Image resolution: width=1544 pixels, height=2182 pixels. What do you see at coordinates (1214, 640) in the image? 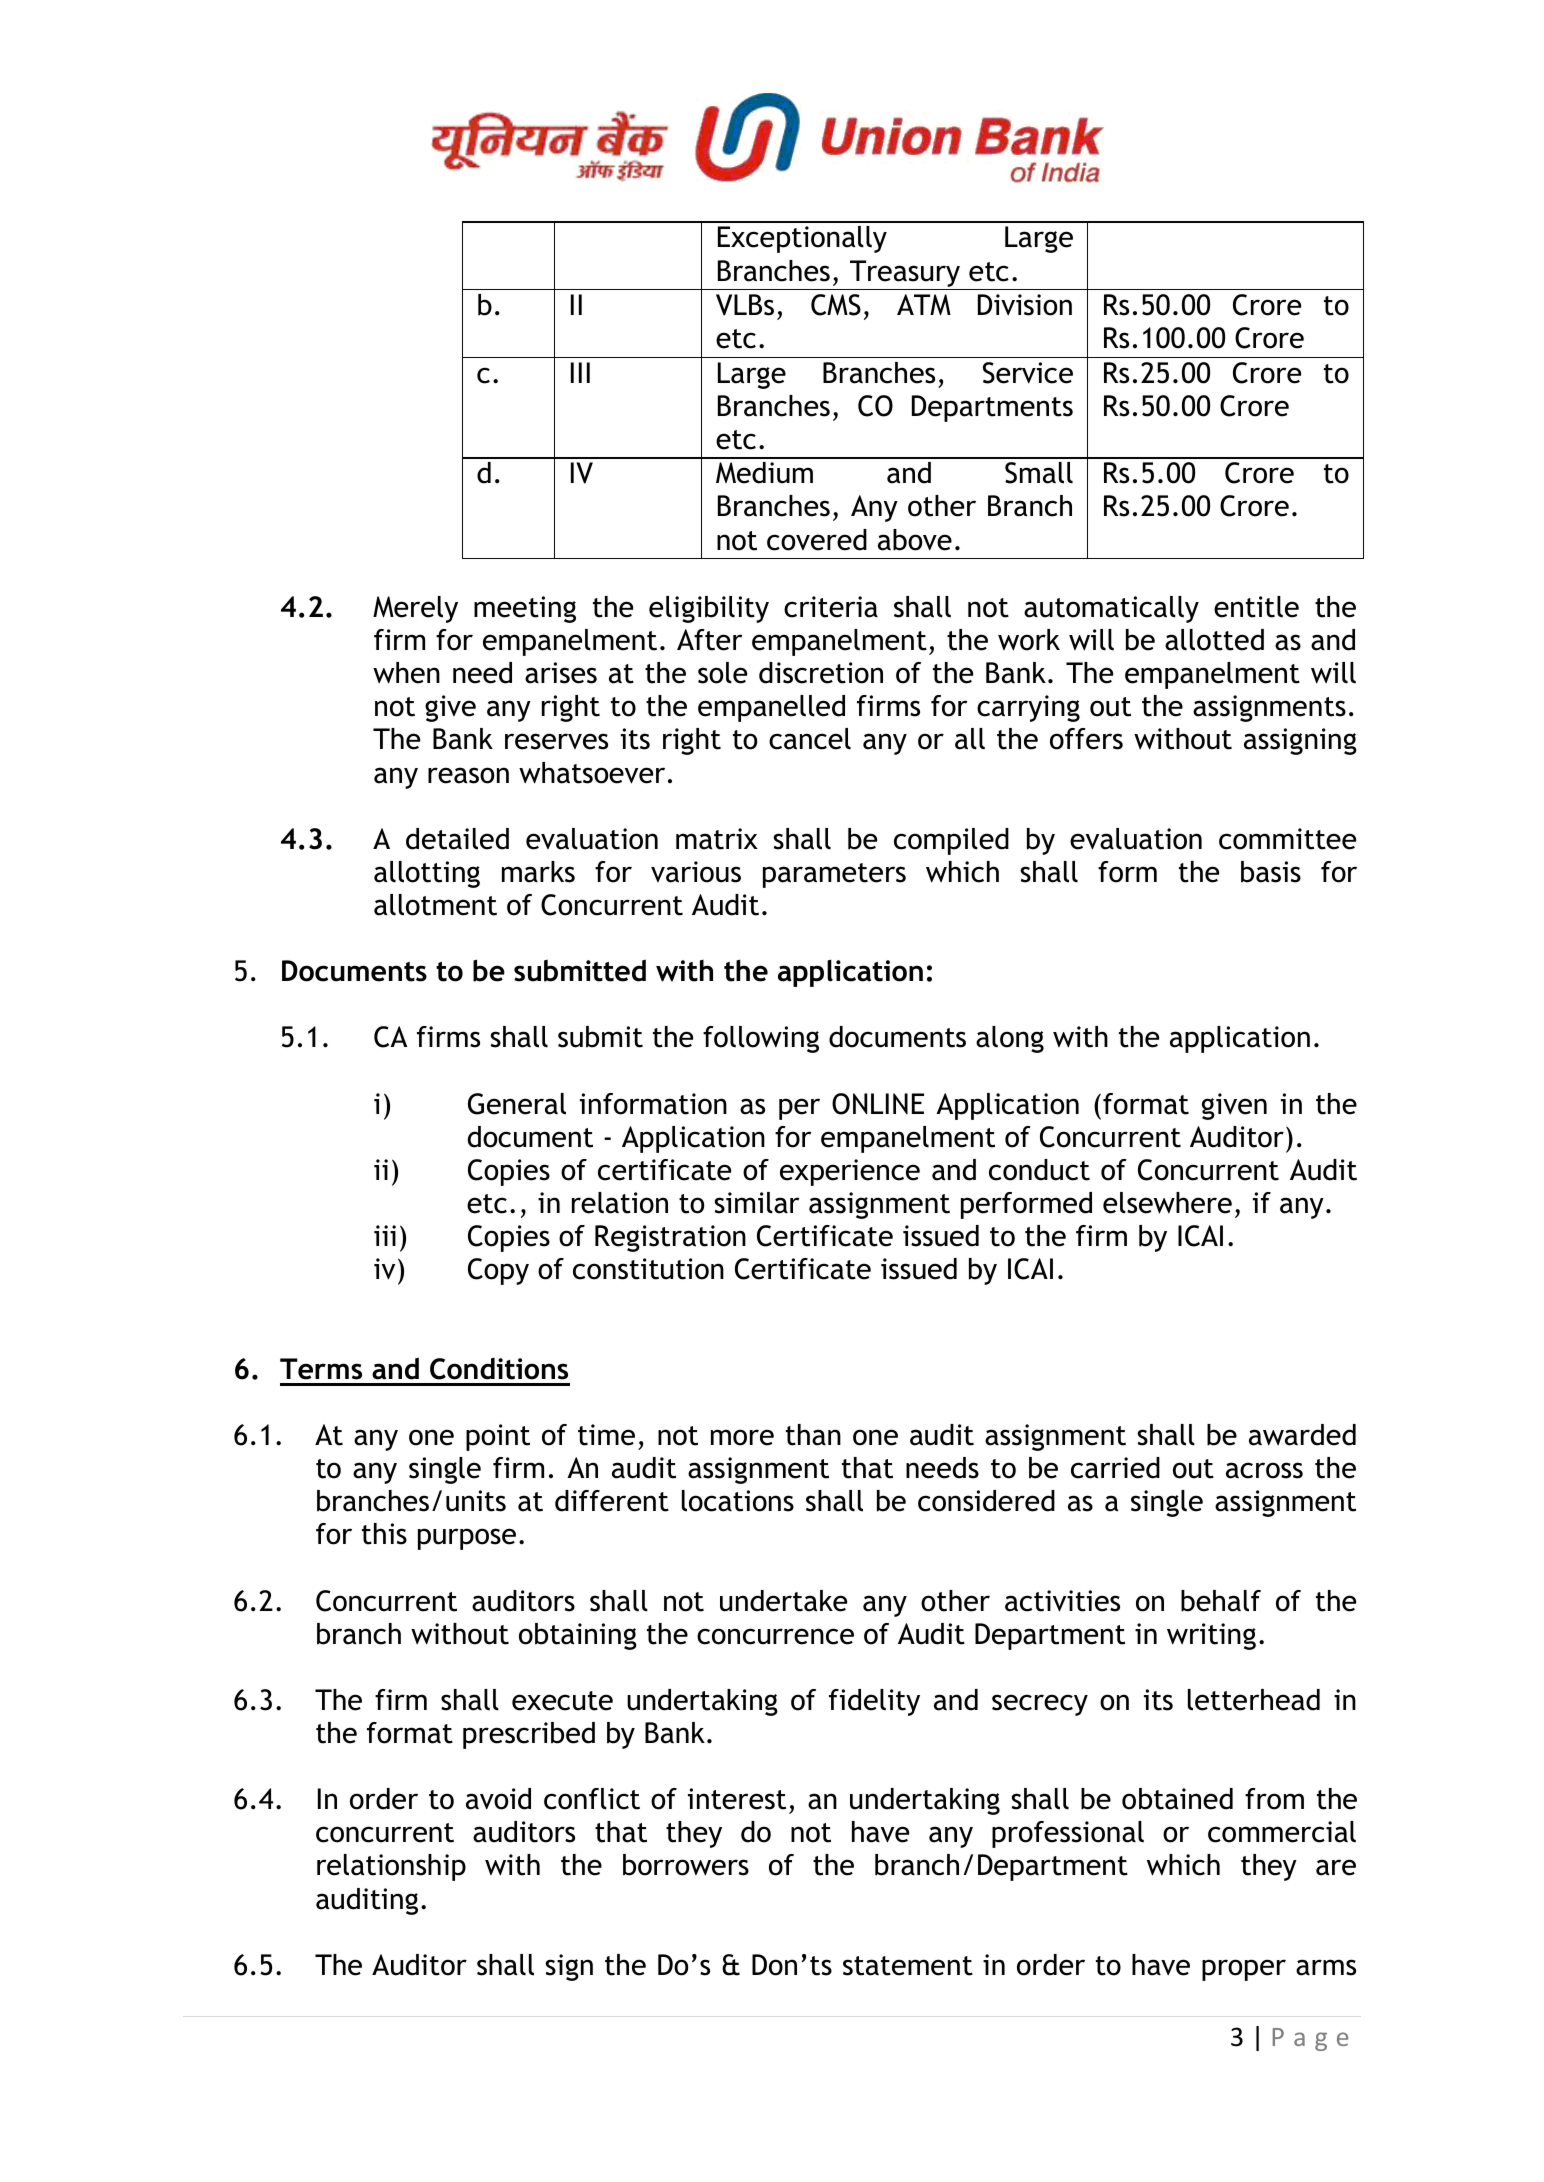
I see `allotted` at bounding box center [1214, 640].
